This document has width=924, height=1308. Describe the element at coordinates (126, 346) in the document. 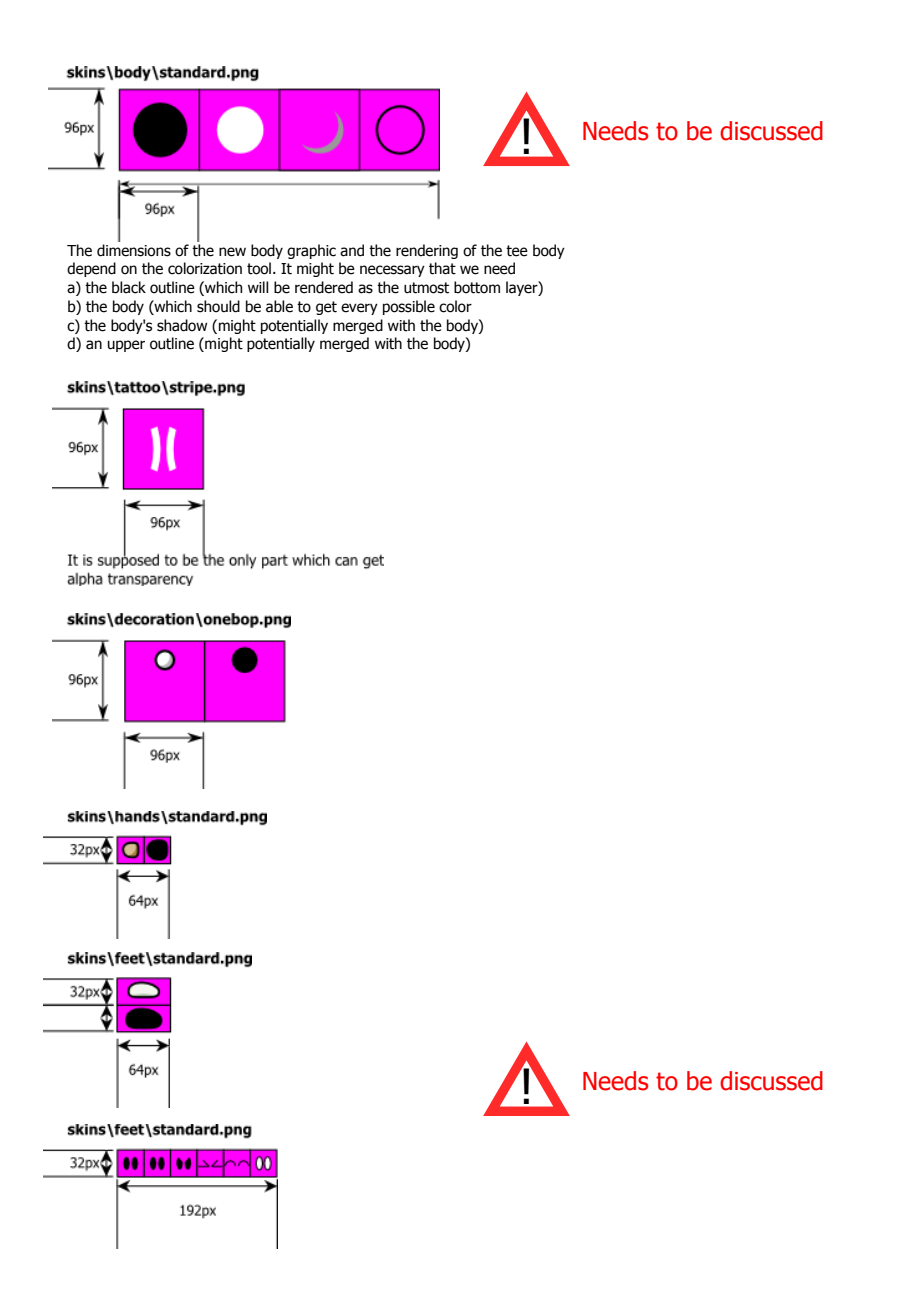

I see `upper` at that location.
